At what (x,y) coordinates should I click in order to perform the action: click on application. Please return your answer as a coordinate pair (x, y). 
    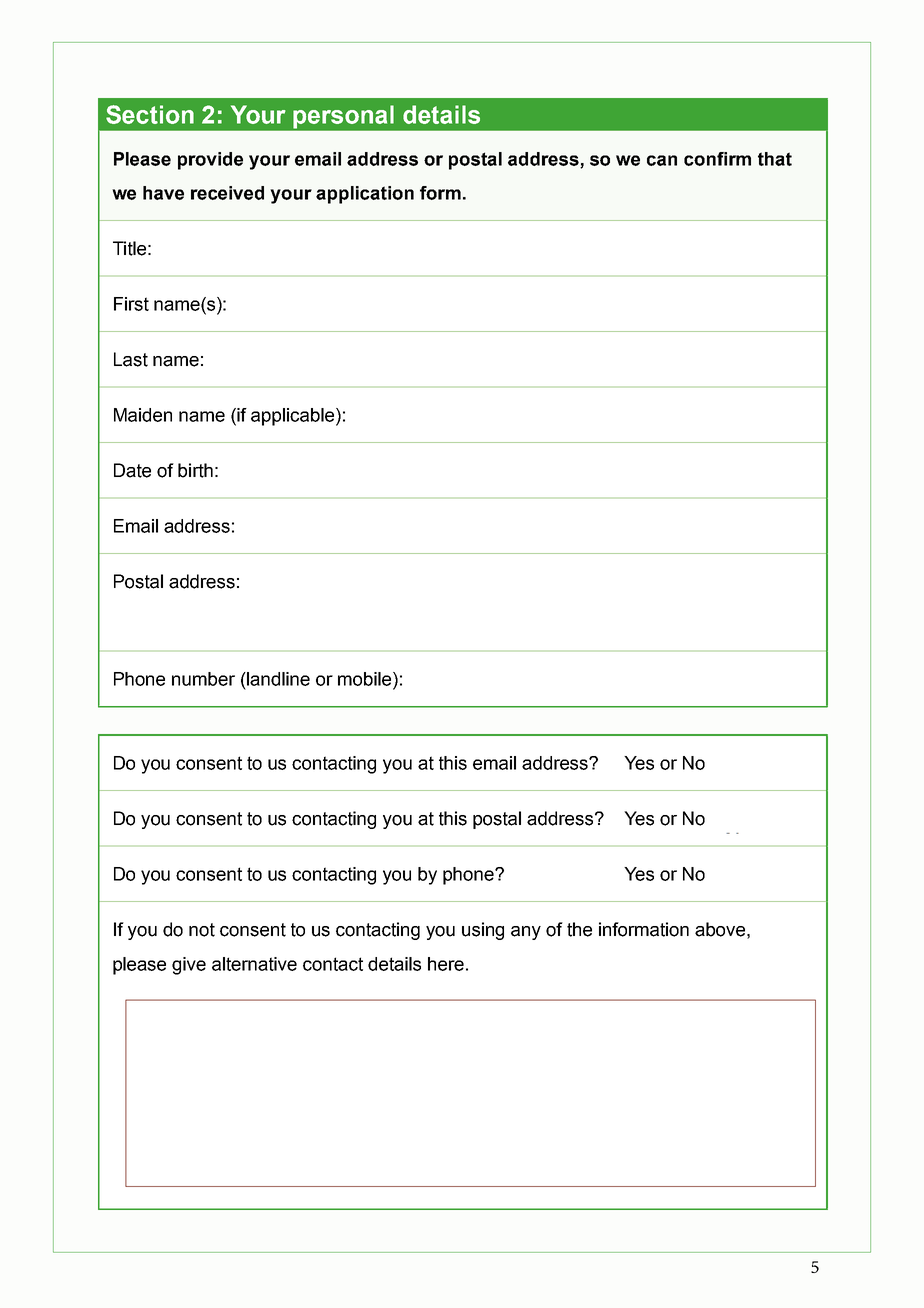
    Looking at the image, I should click on (365, 195).
